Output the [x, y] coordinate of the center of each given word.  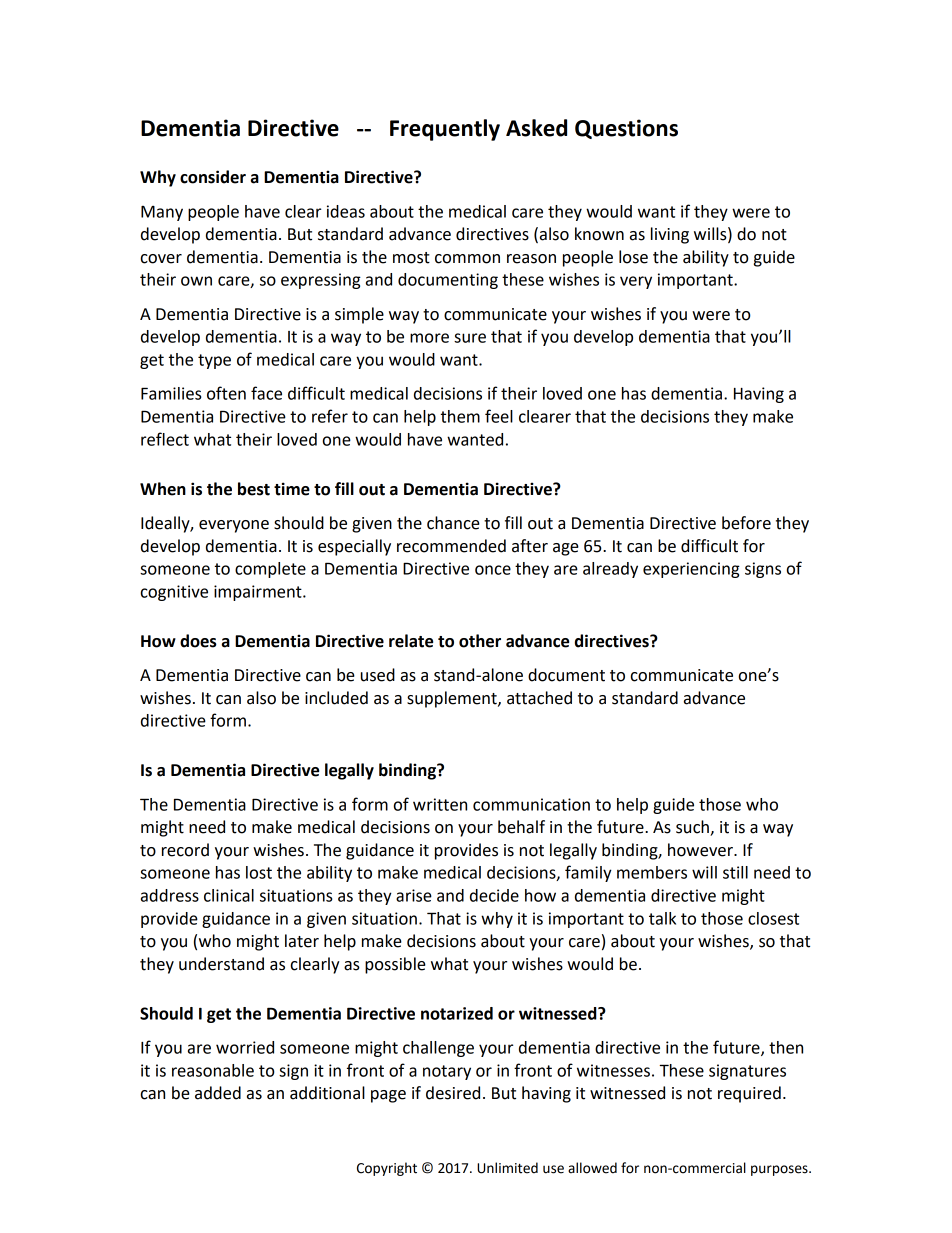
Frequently [445, 130]
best [254, 489]
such [693, 828]
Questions [626, 129]
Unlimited [507, 1168]
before [746, 523]
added [218, 1093]
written [440, 804]
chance [453, 523]
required [749, 1094]
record [185, 850]
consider [213, 177]
